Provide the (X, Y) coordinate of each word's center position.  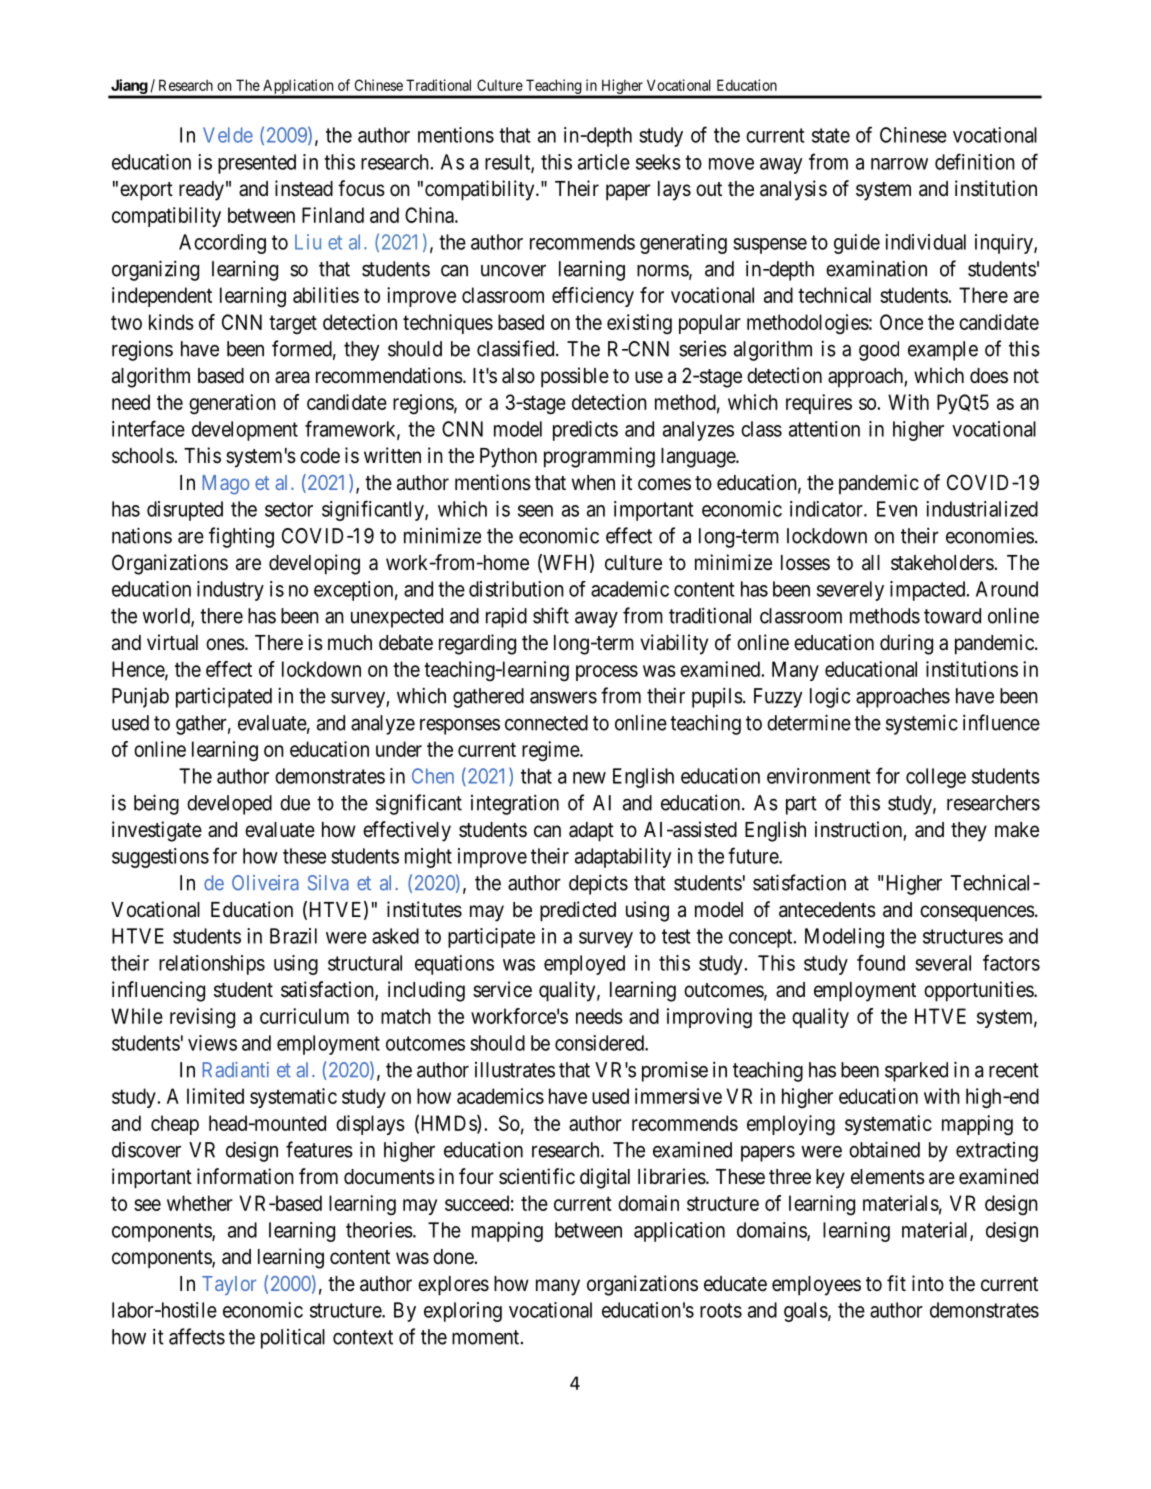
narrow (899, 164)
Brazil (293, 936)
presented (257, 164)
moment (487, 1337)
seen (535, 511)
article (604, 162)
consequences (977, 913)
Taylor (229, 1285)
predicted (578, 911)
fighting (241, 537)
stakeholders (943, 563)
